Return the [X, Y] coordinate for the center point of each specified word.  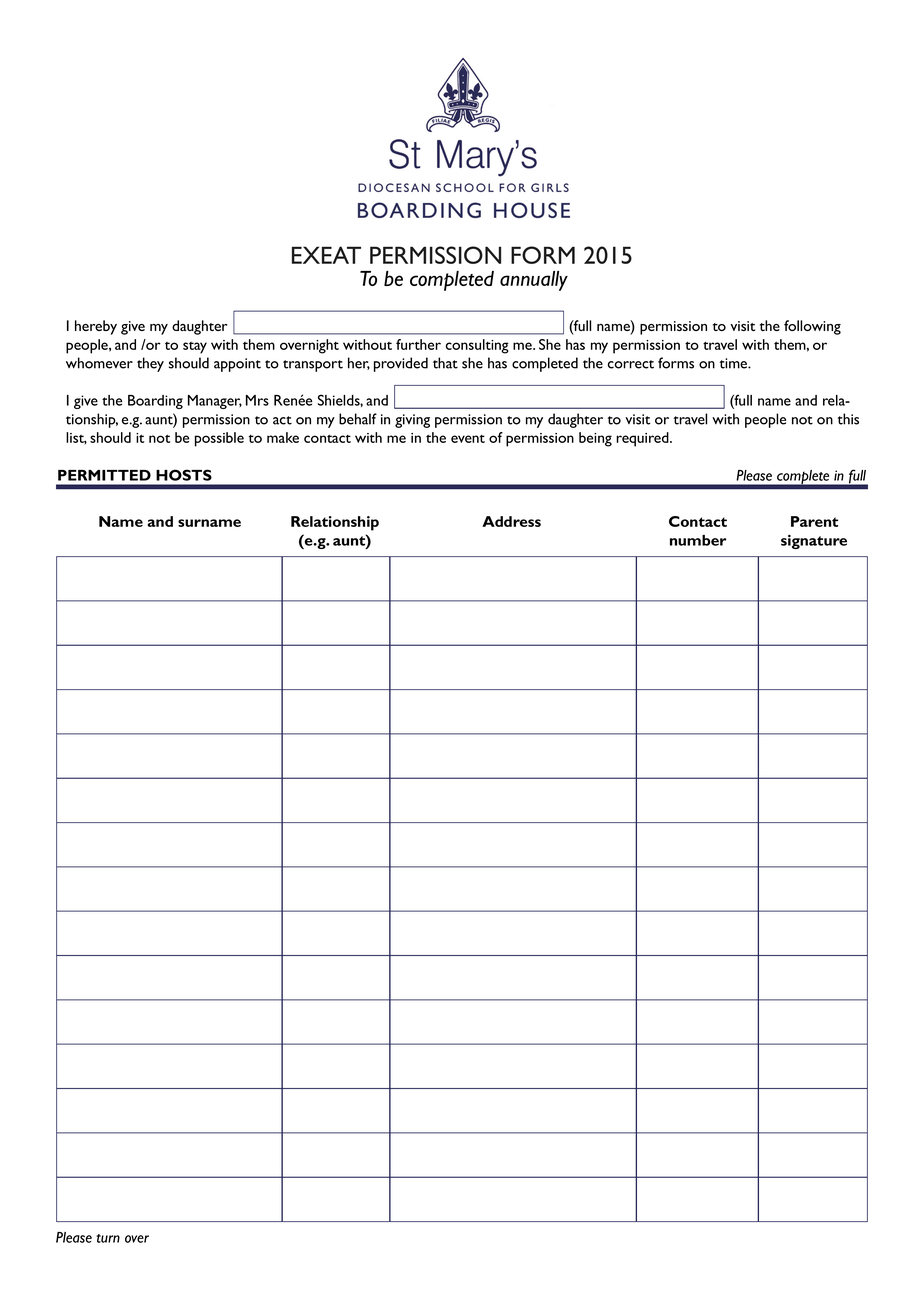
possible [219, 439]
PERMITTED [104, 475]
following [812, 327]
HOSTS [184, 475]
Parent [814, 521]
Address [511, 521]
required [643, 439]
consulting [477, 346]
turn [108, 1238]
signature [814, 541]
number [698, 540]
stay [195, 348]
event [468, 439]
